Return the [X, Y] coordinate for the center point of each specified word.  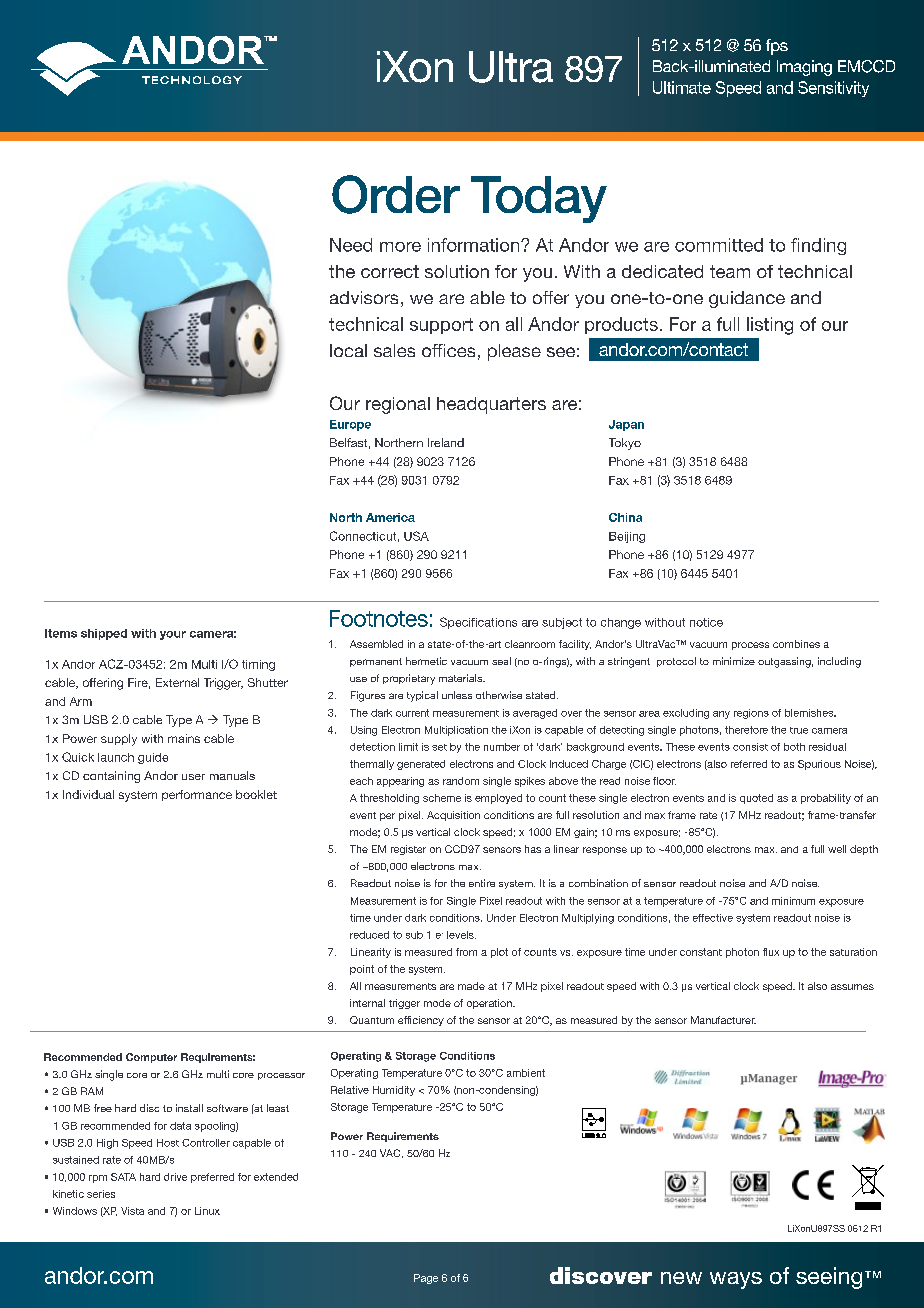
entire [482, 883]
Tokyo [625, 444]
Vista [132, 1211]
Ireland [446, 442]
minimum [793, 901]
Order [396, 194]
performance [197, 795]
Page [426, 1279]
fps [777, 47]
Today [539, 199]
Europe [350, 425]
